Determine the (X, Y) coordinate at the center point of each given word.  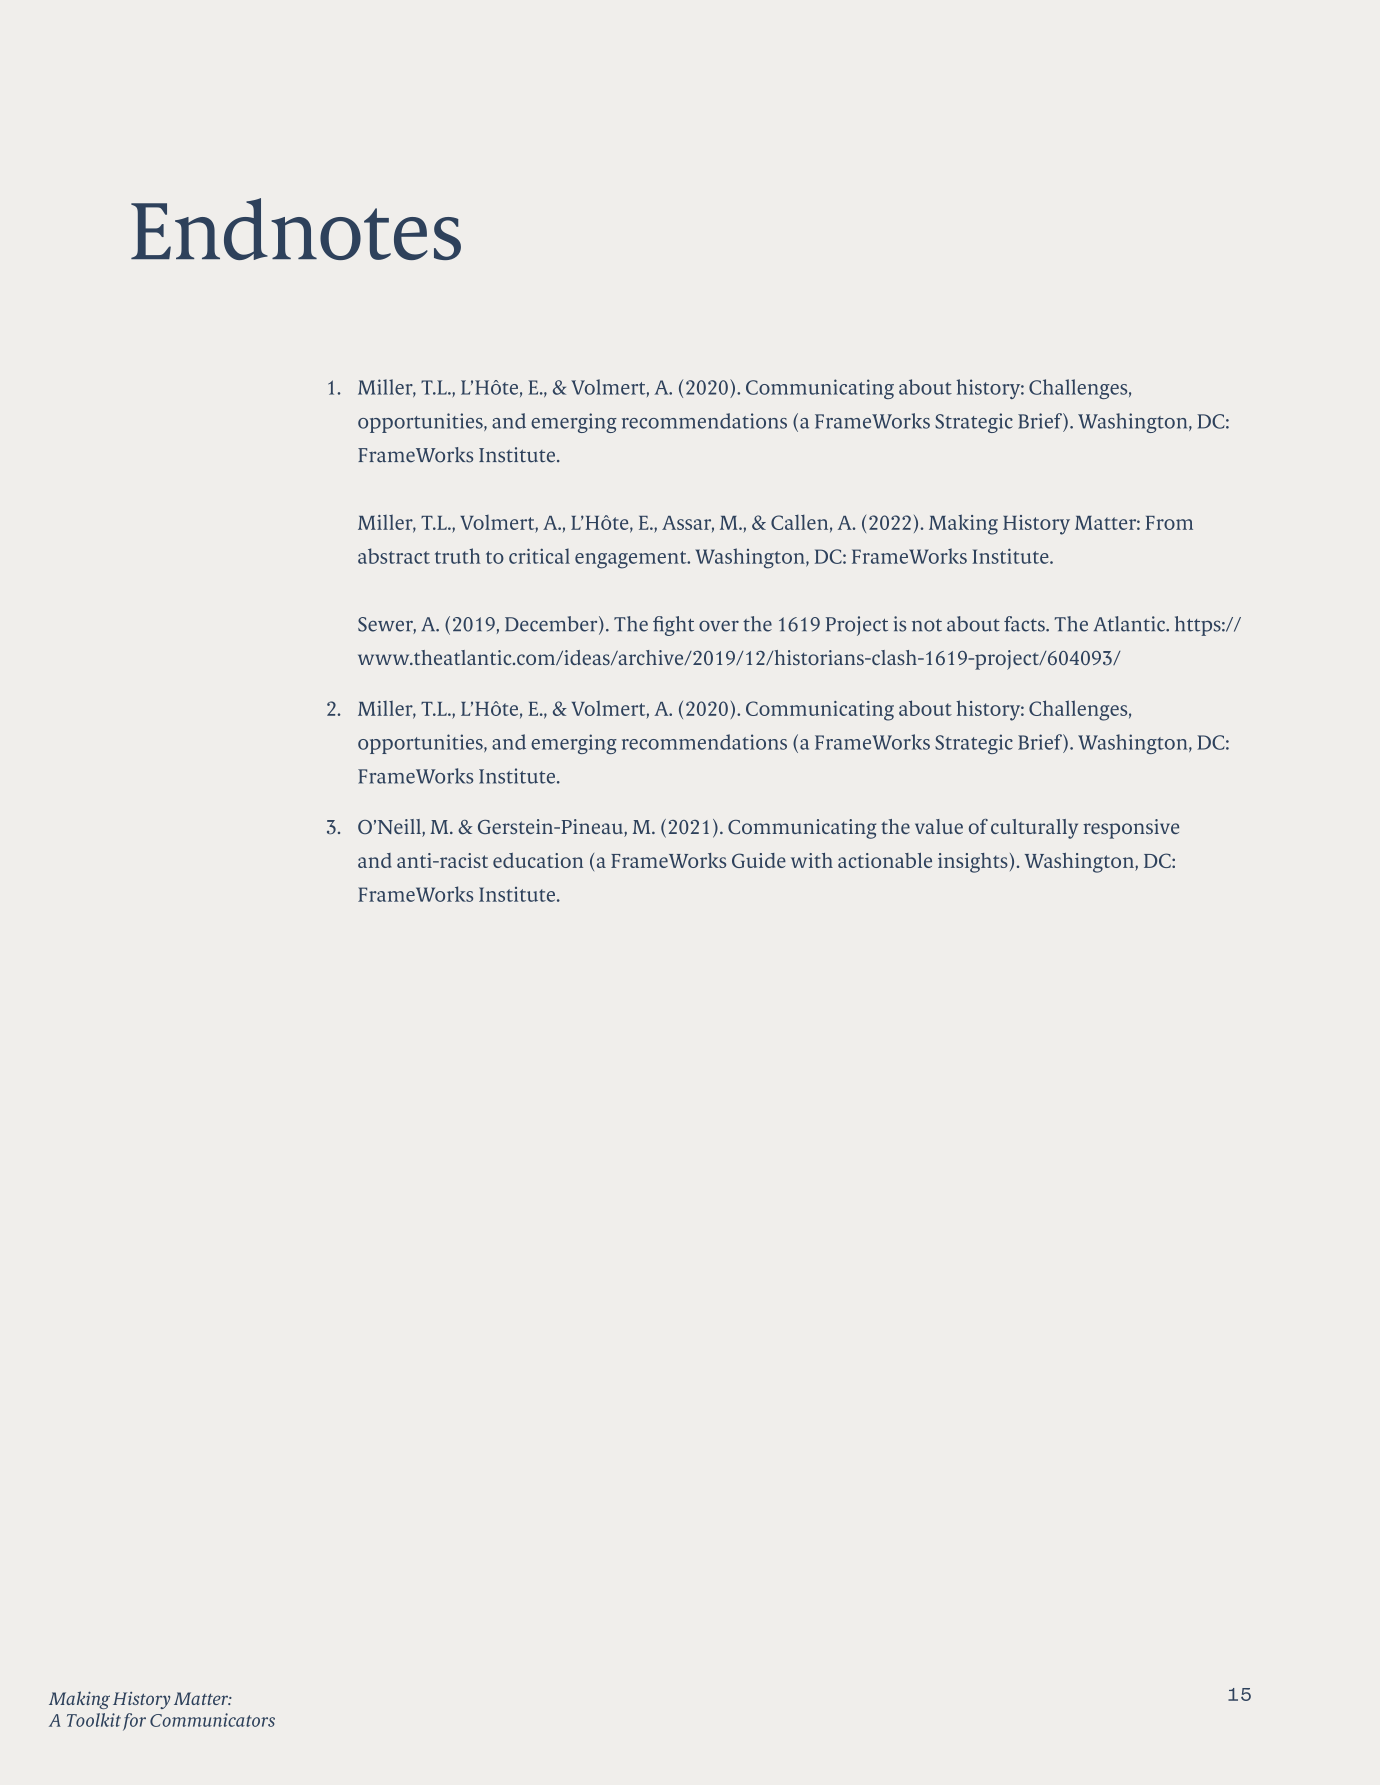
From (1169, 523)
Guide (759, 860)
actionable (885, 860)
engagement (632, 560)
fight (673, 626)
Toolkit (94, 1720)
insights (973, 863)
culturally (1034, 829)
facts (1025, 624)
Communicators (212, 1720)
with (812, 860)
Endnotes (296, 229)
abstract (394, 556)
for (134, 1722)
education (538, 860)
